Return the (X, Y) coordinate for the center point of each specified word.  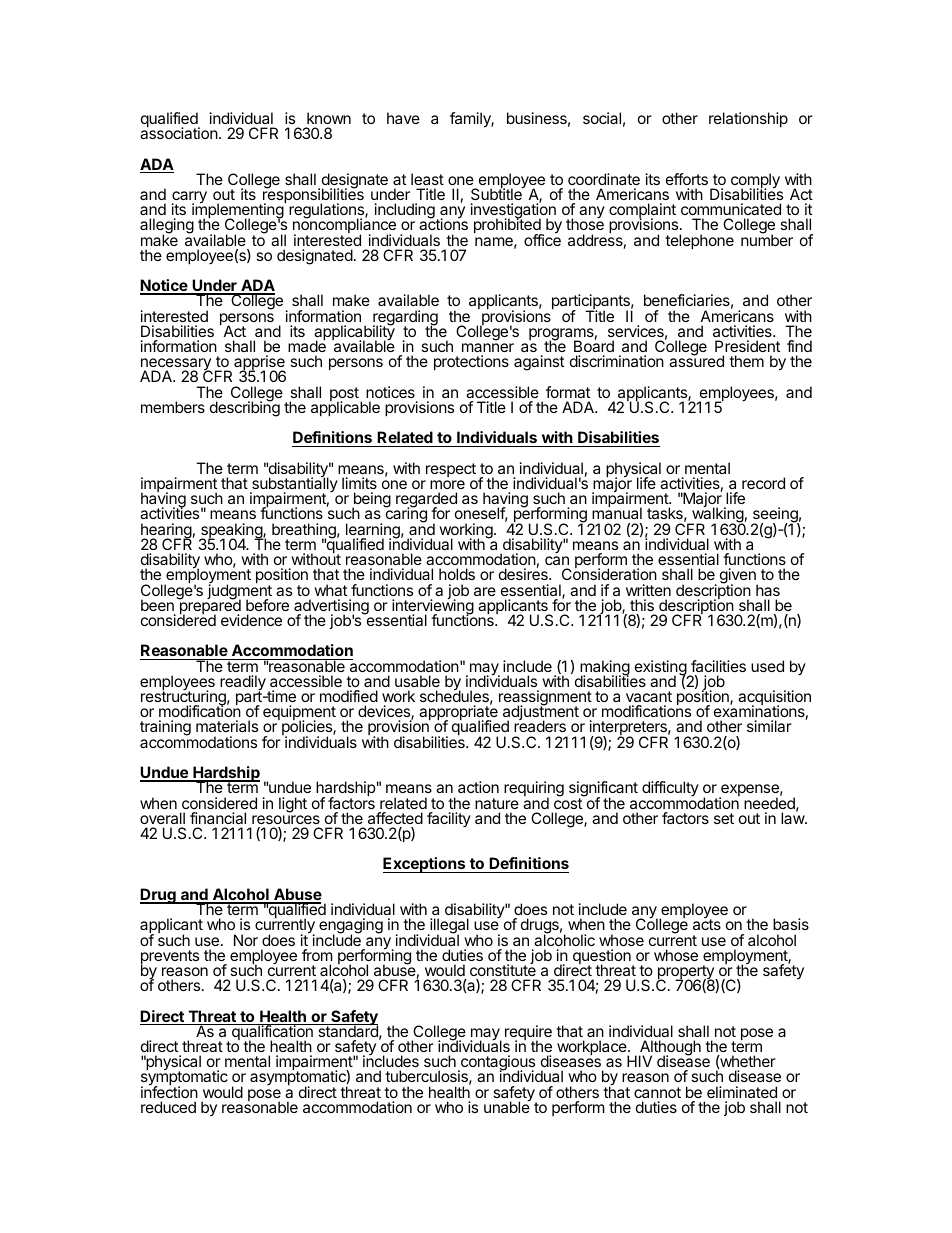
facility (449, 819)
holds (457, 574)
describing (245, 408)
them (746, 361)
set (724, 818)
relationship (748, 119)
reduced (168, 1107)
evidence (251, 620)
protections (471, 362)
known (329, 118)
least (427, 179)
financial (218, 818)
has (768, 590)
